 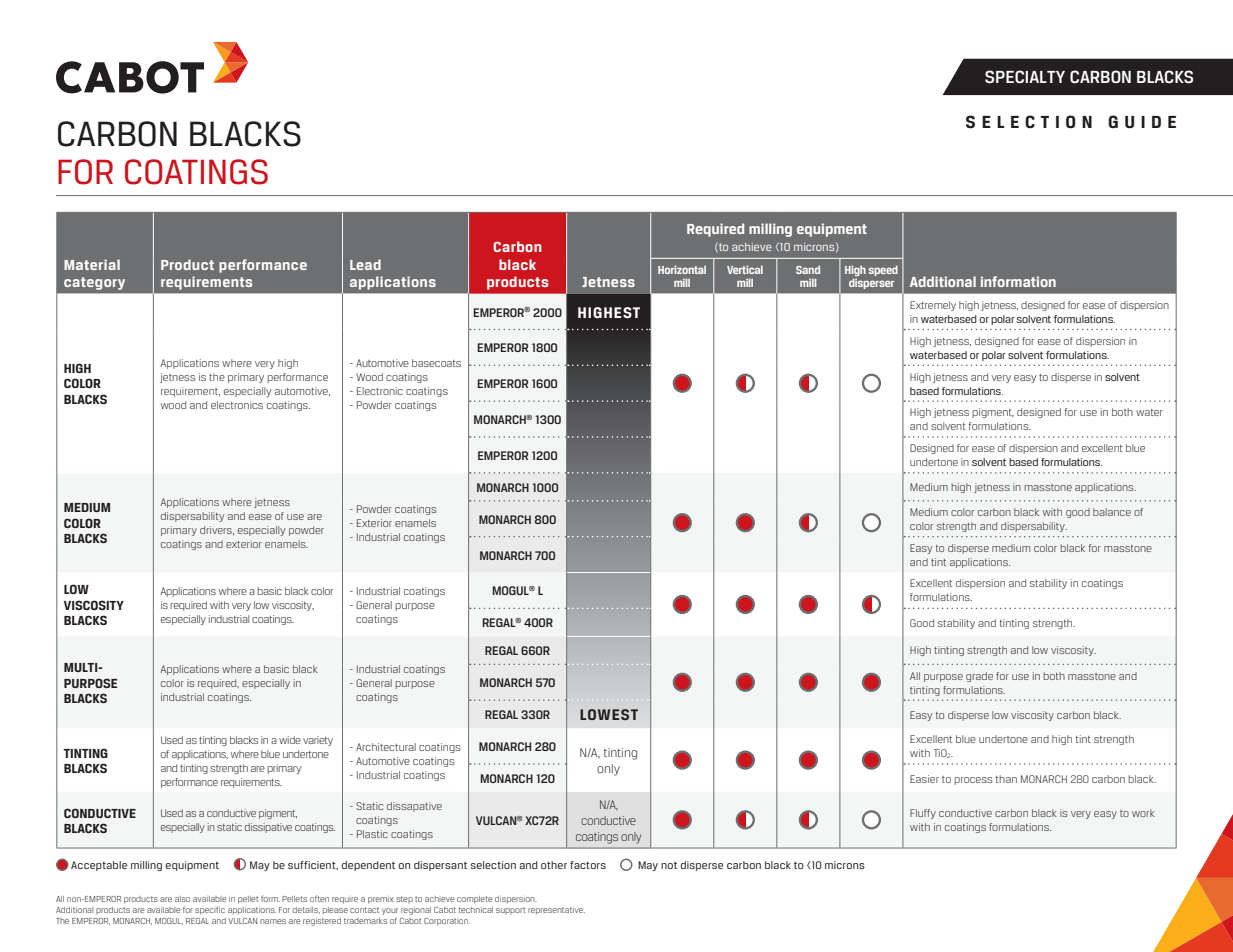 What do you see at coordinates (290, 740) in the screenshot?
I see `wide` at bounding box center [290, 740].
